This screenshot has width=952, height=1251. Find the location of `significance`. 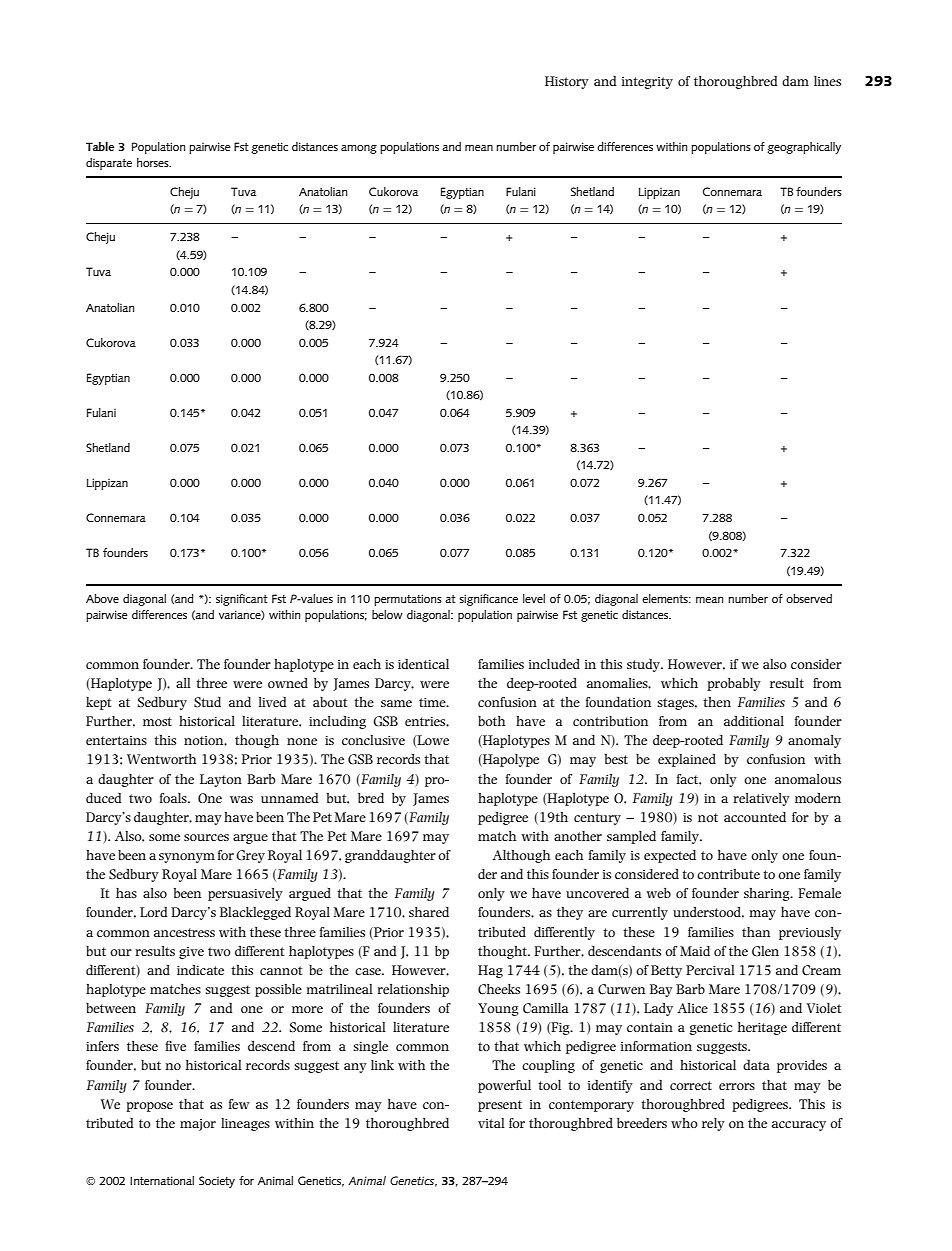

significance is located at coordinates (488, 600).
